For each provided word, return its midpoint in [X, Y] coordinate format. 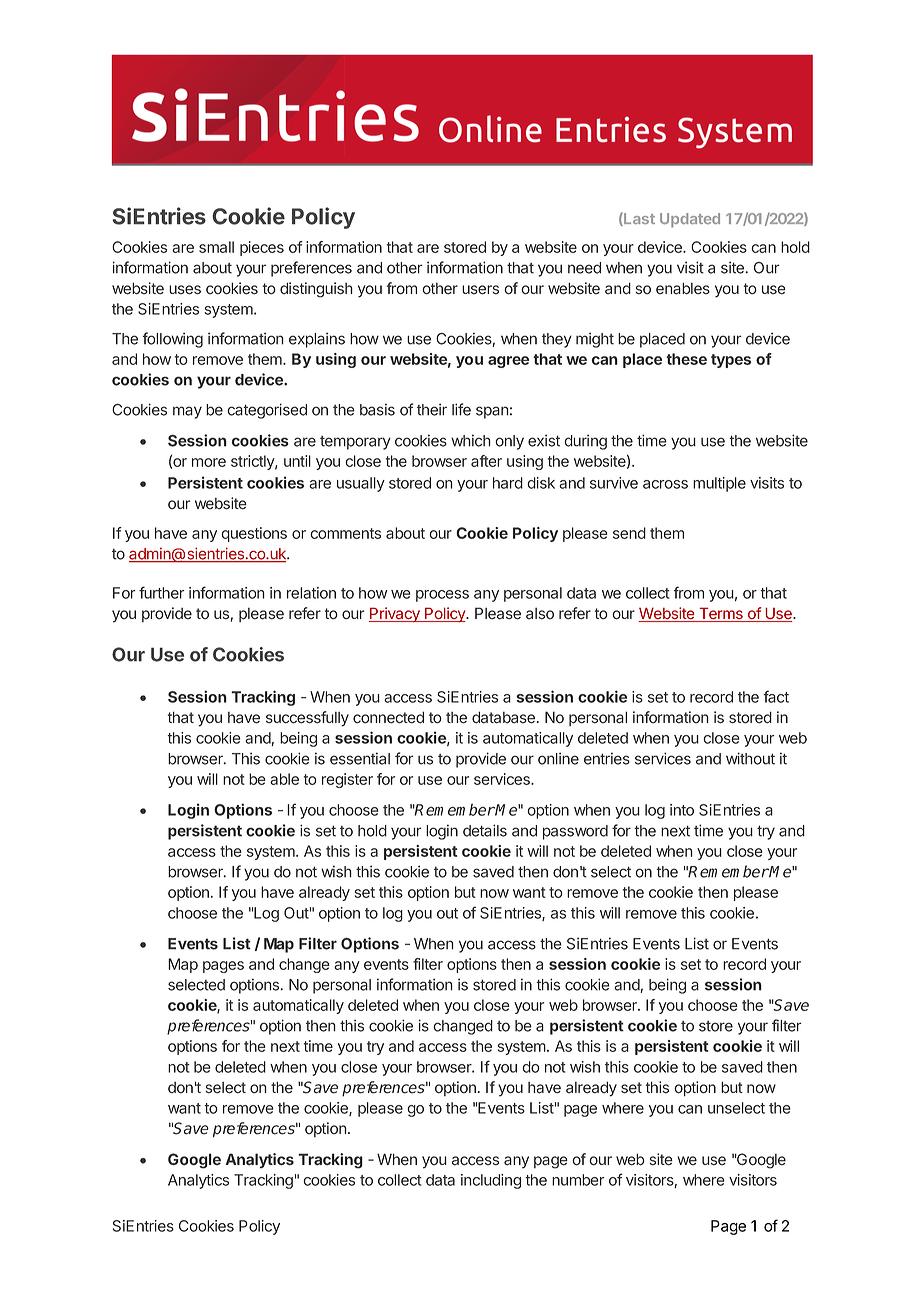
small [216, 247]
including [491, 1181]
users [480, 290]
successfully [307, 719]
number [578, 1180]
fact [776, 696]
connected [388, 717]
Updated [690, 220]
